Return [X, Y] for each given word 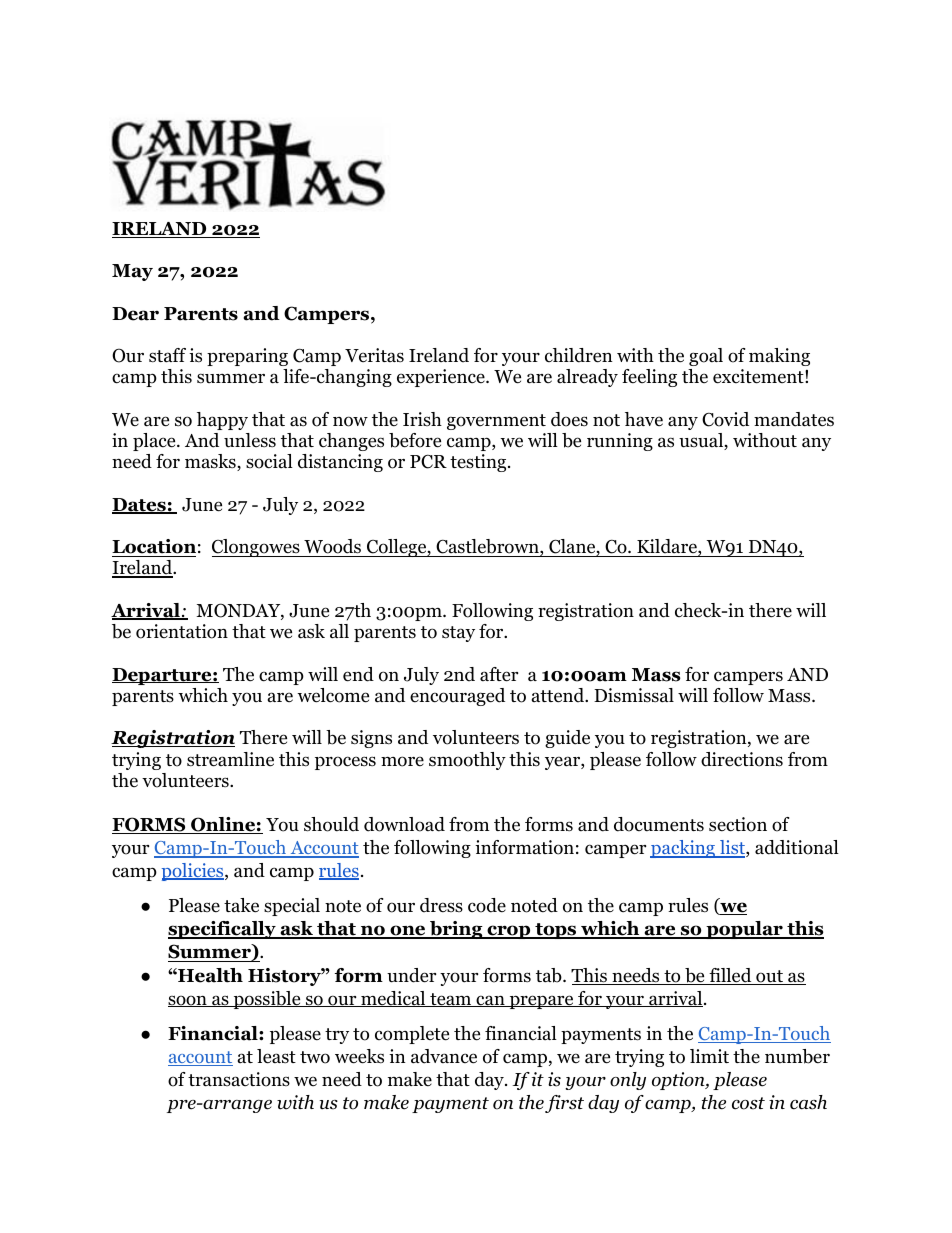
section [738, 824]
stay [458, 634]
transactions [239, 1079]
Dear [135, 314]
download [404, 824]
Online [223, 825]
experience [442, 378]
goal [706, 357]
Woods [332, 546]
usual [702, 441]
